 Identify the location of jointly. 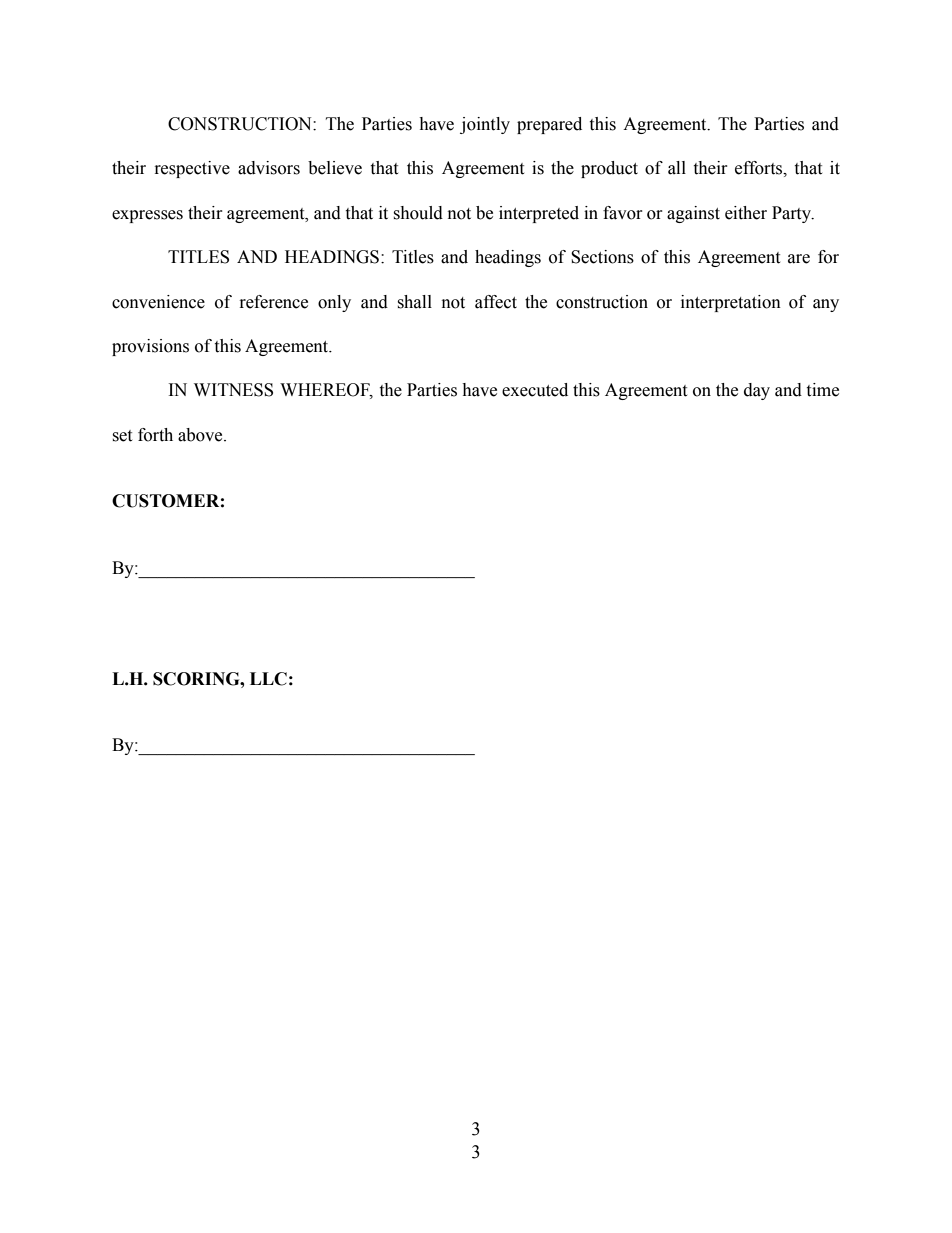
(485, 125).
